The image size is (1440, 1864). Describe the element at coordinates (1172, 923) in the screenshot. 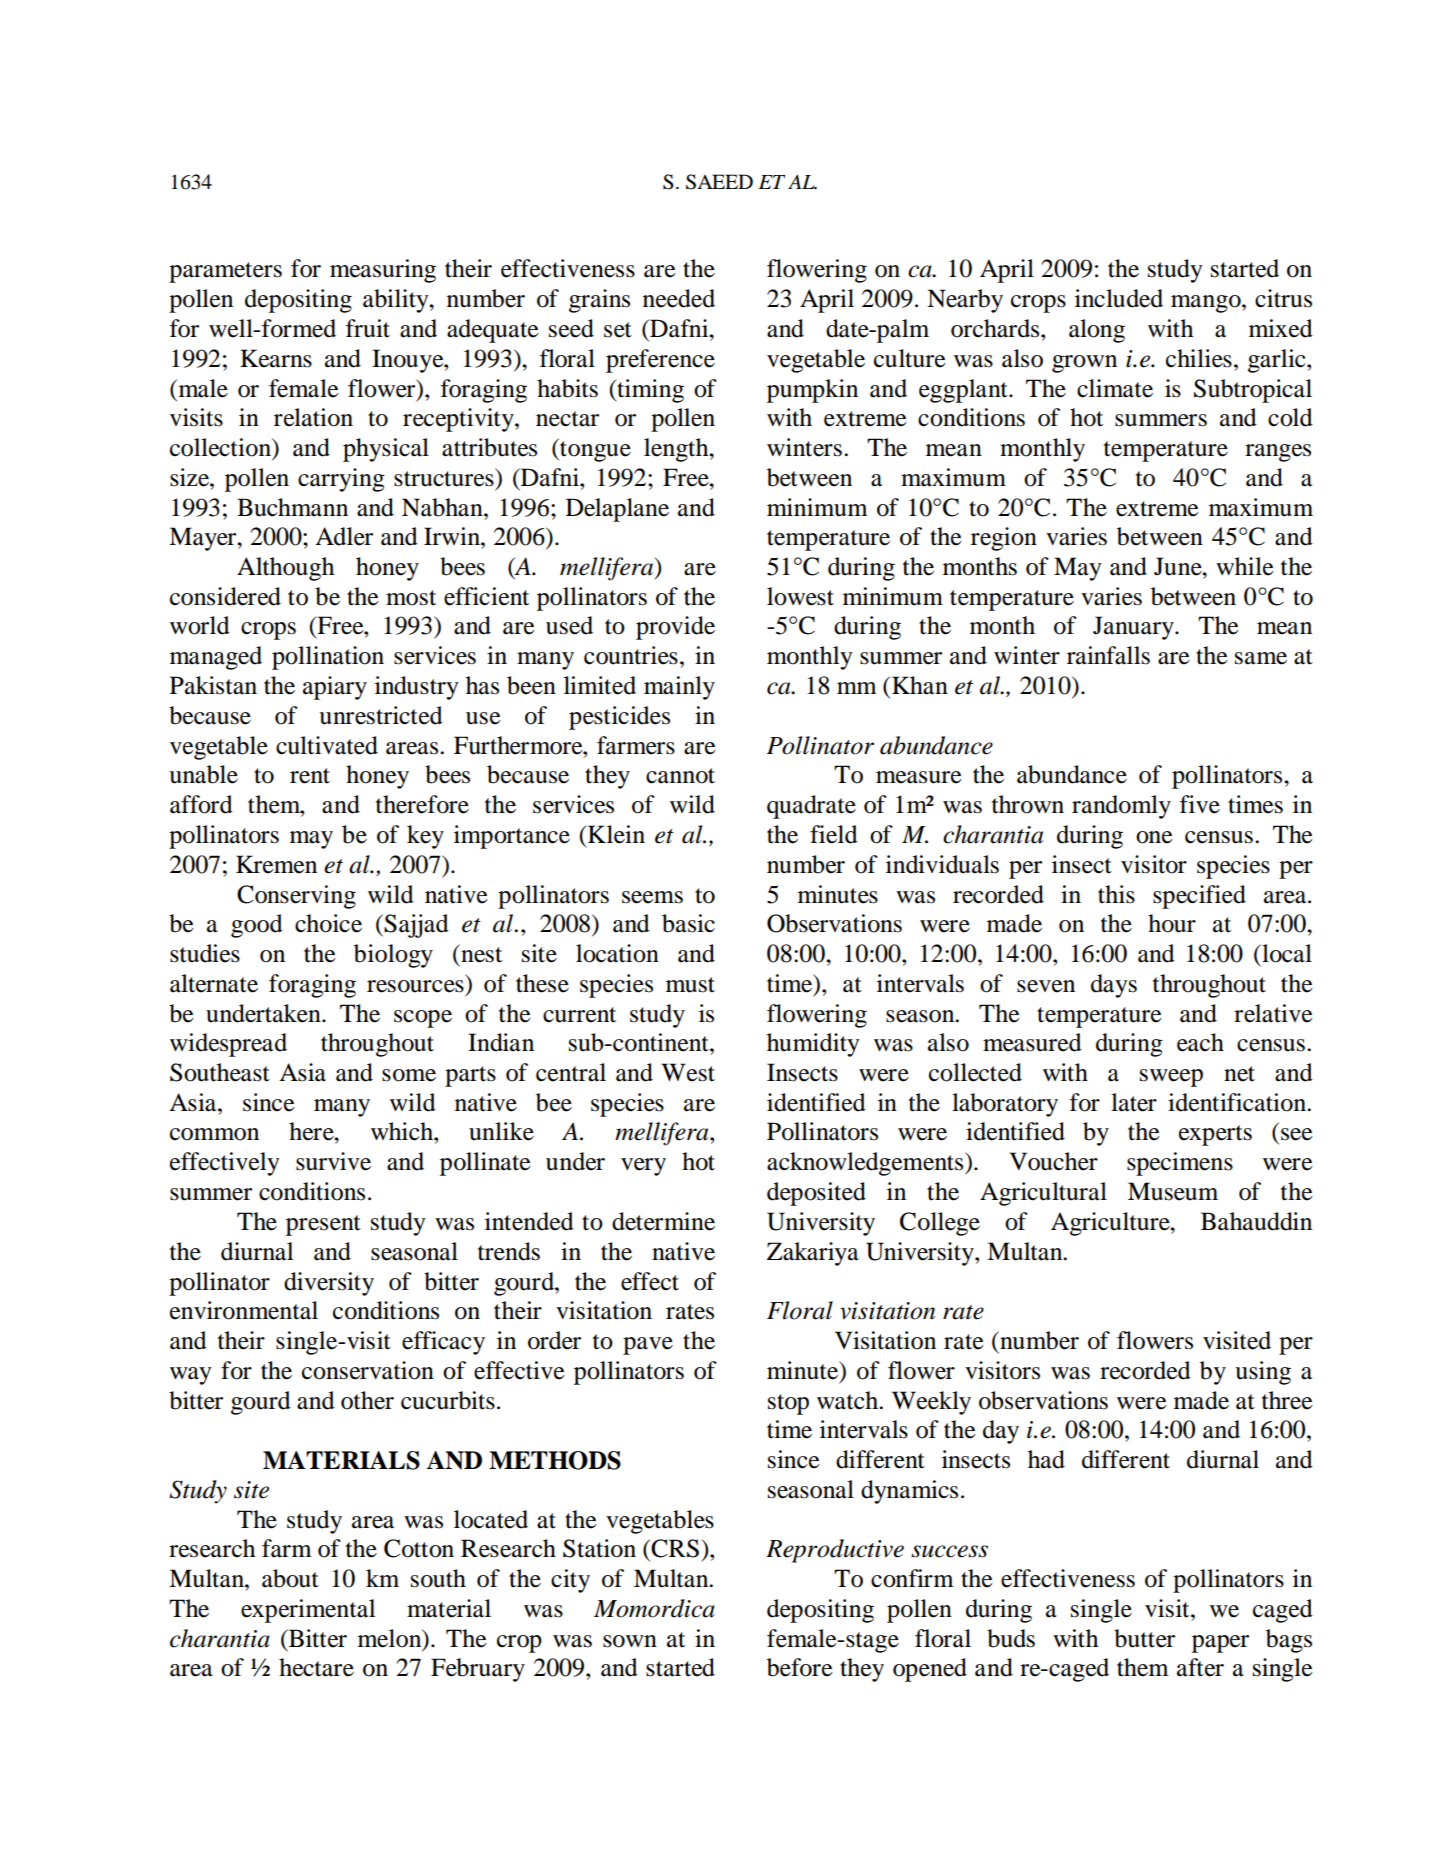

I see `hour` at that location.
